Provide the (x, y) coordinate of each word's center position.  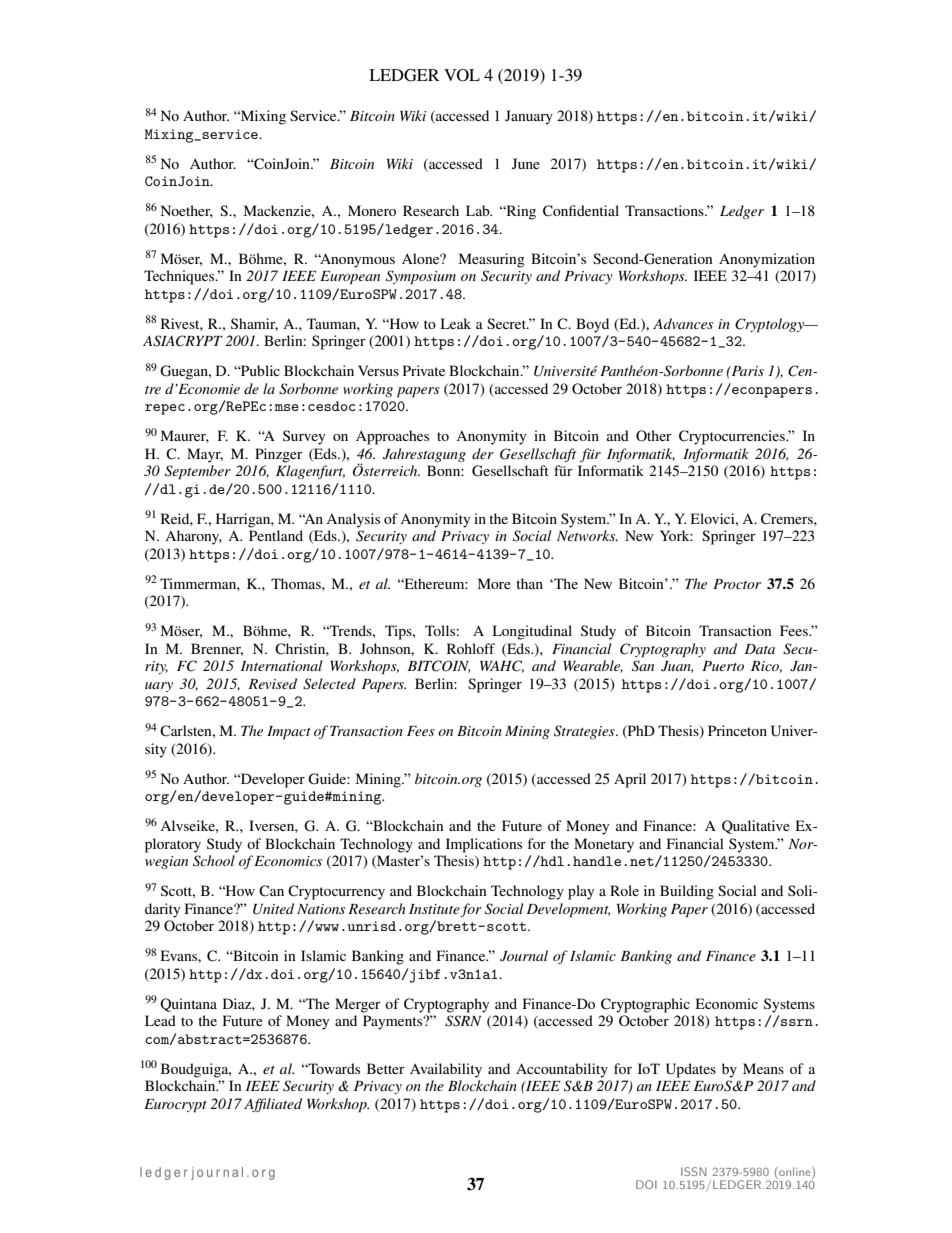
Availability (446, 1070)
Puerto (723, 666)
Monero (372, 210)
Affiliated (273, 1105)
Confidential (581, 211)
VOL (462, 75)
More (494, 583)
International (282, 665)
